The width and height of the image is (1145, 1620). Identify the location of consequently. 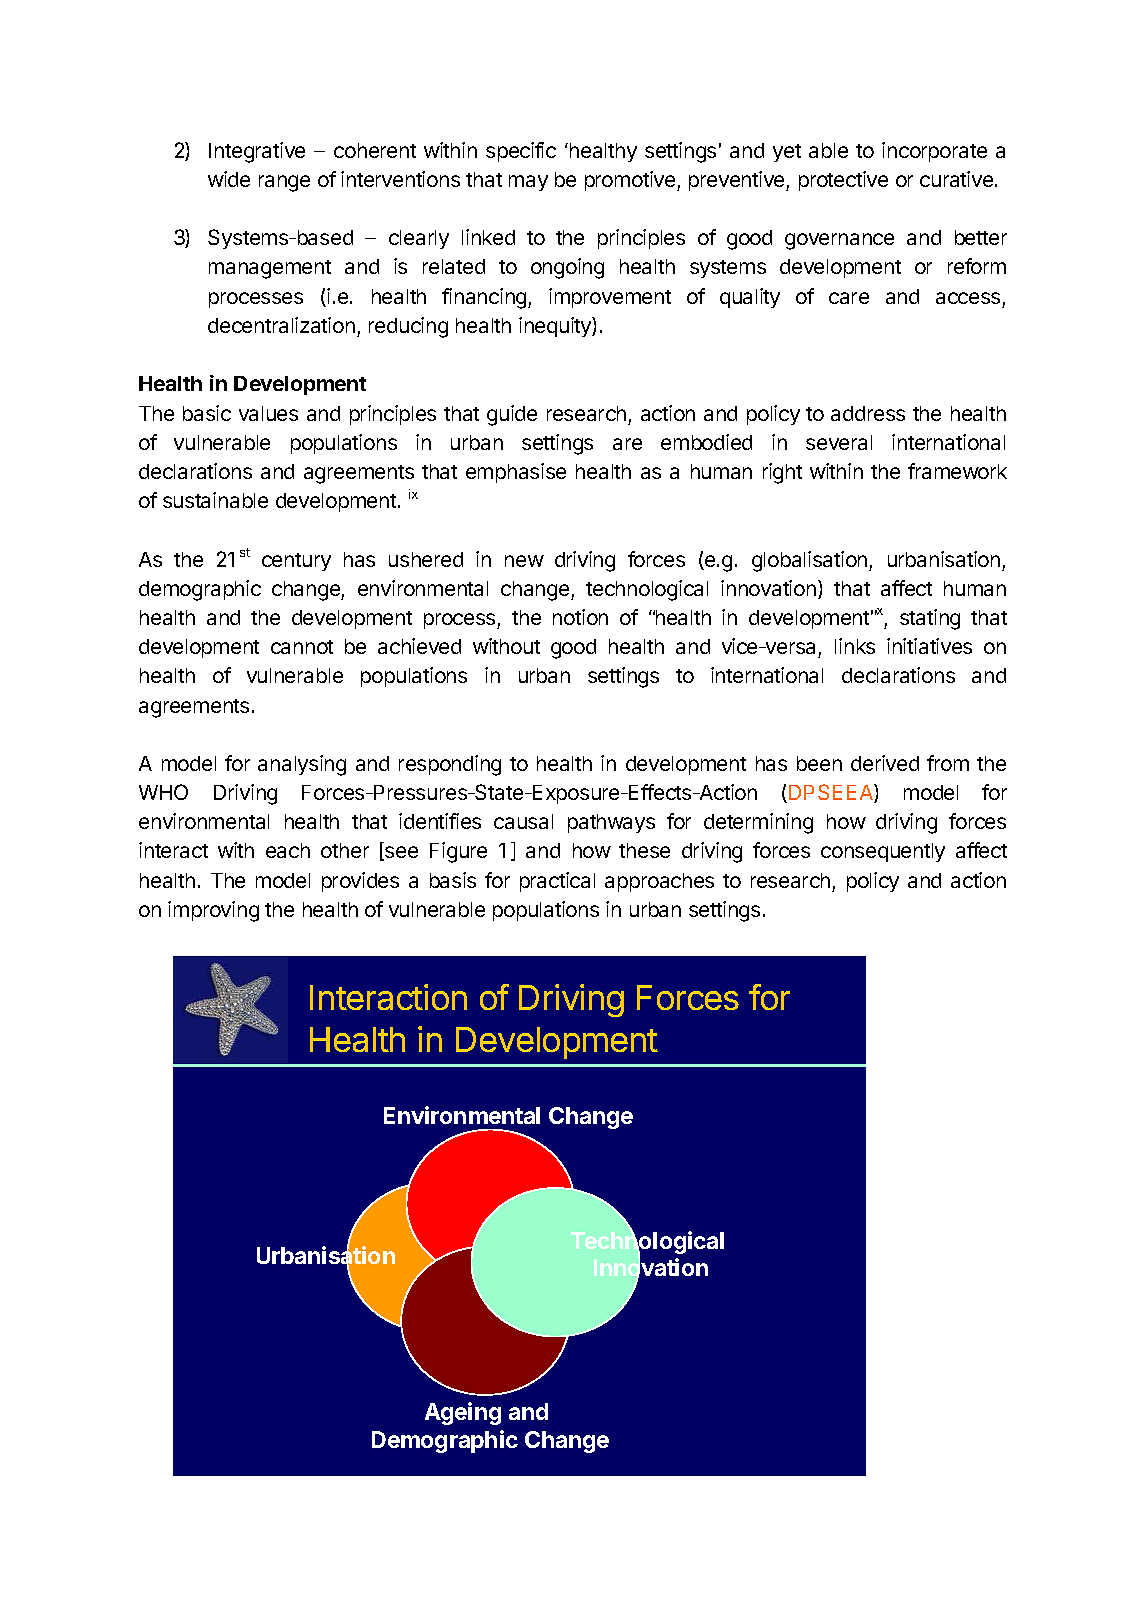
(883, 852).
